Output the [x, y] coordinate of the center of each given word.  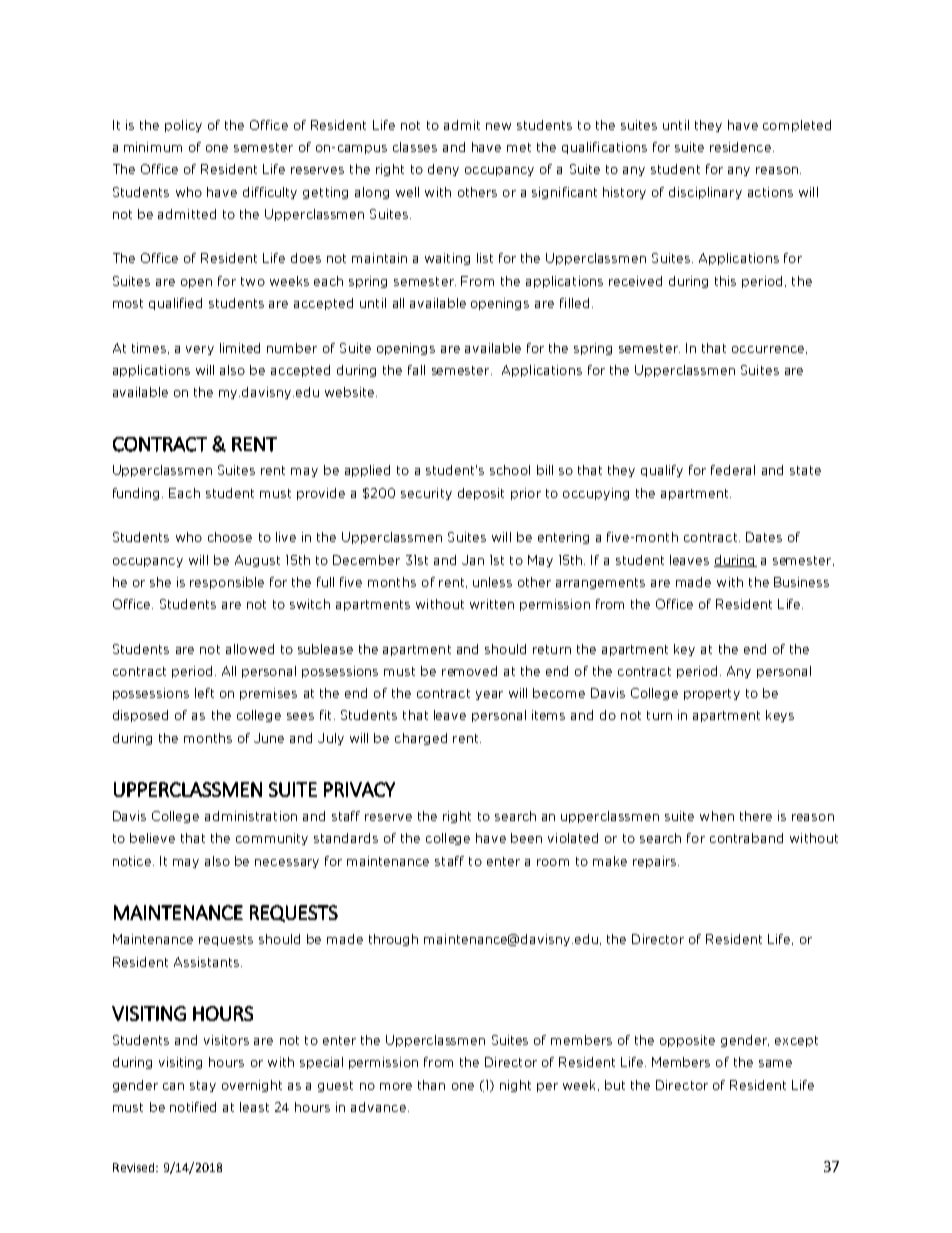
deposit [481, 494]
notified [193, 1107]
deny [443, 170]
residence [742, 147]
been [526, 838]
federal [733, 470]
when [717, 816]
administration [251, 816]
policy [183, 126]
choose [230, 537]
